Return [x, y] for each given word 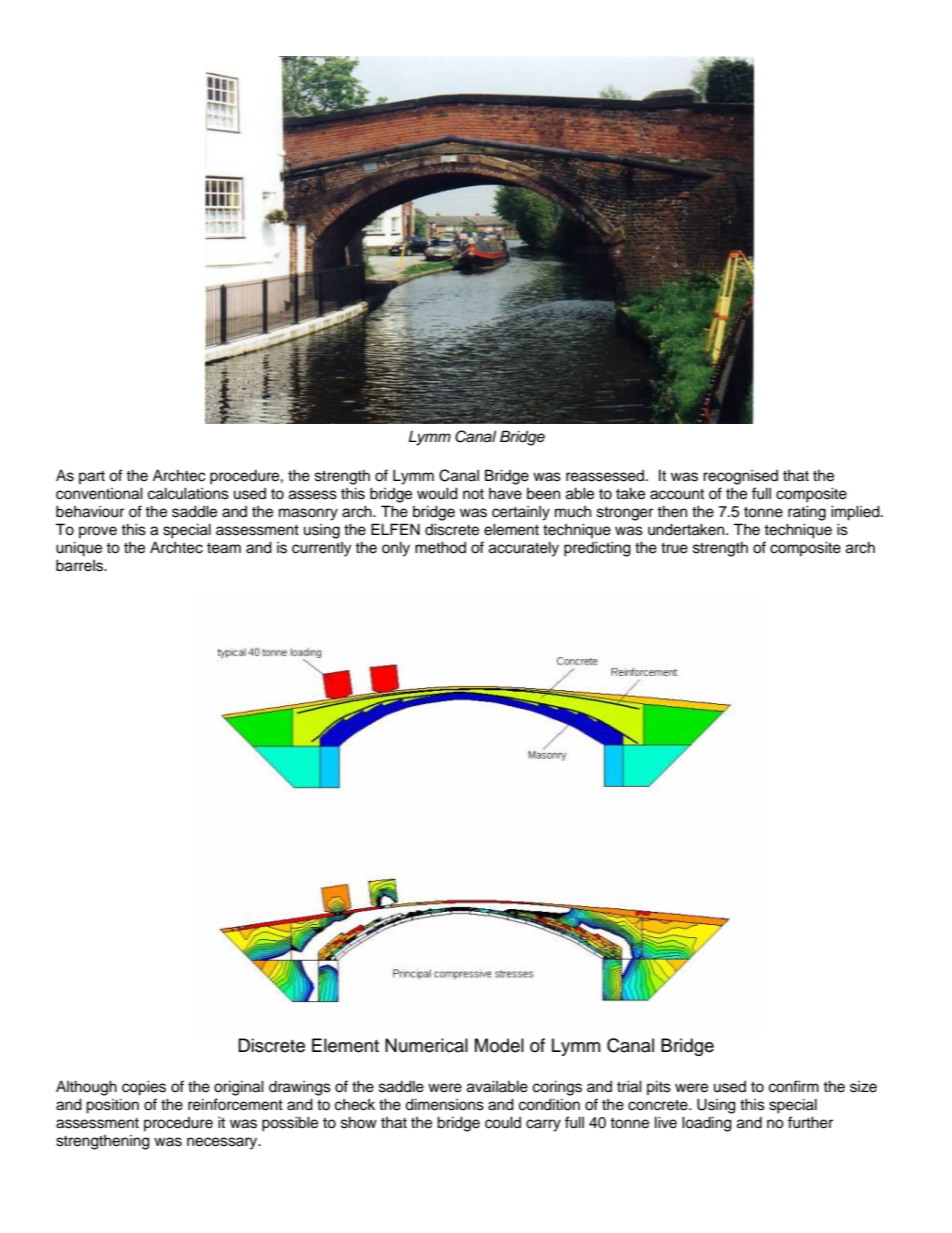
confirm [794, 1086]
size [863, 1087]
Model [499, 1045]
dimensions [444, 1104]
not [473, 494]
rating [807, 513]
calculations [188, 493]
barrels [80, 565]
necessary [223, 1143]
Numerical [426, 1045]
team [224, 548]
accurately [524, 549]
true [674, 548]
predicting [597, 549]
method [440, 547]
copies [144, 1088]
